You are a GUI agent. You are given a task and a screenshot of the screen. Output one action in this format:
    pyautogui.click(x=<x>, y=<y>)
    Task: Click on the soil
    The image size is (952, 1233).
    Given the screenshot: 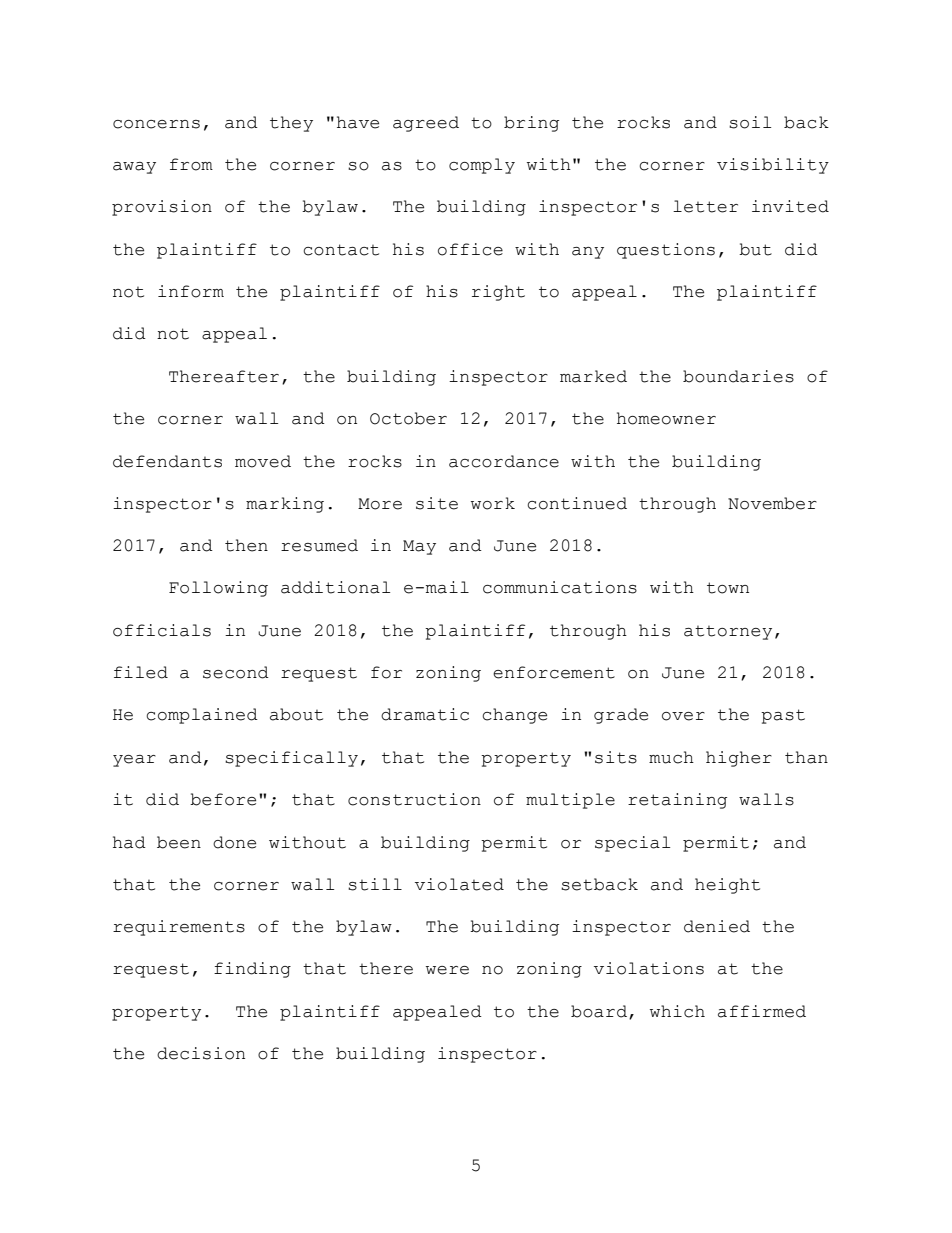 What is the action you would take?
    pyautogui.click(x=750, y=122)
